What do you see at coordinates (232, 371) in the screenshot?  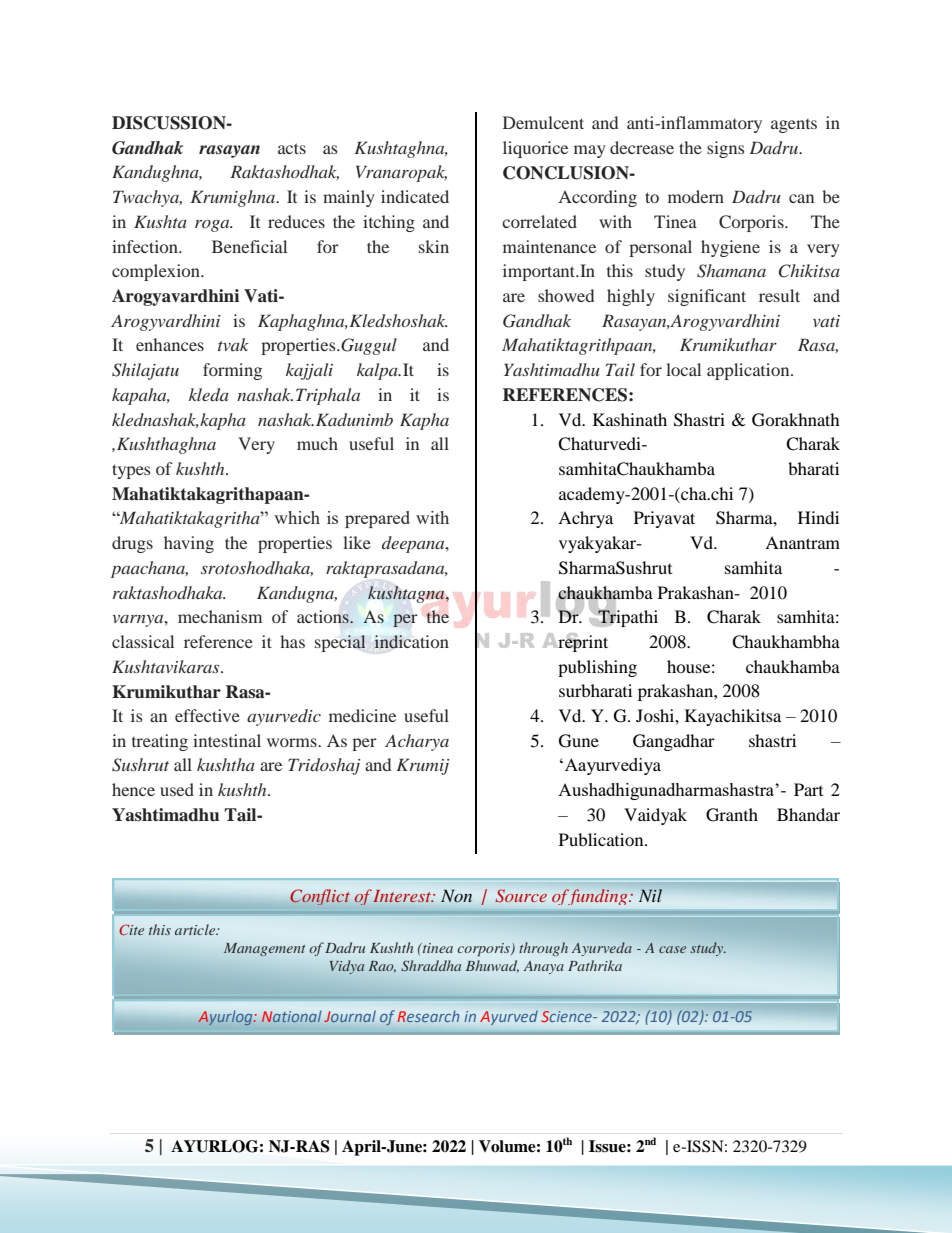 I see `forming` at bounding box center [232, 371].
